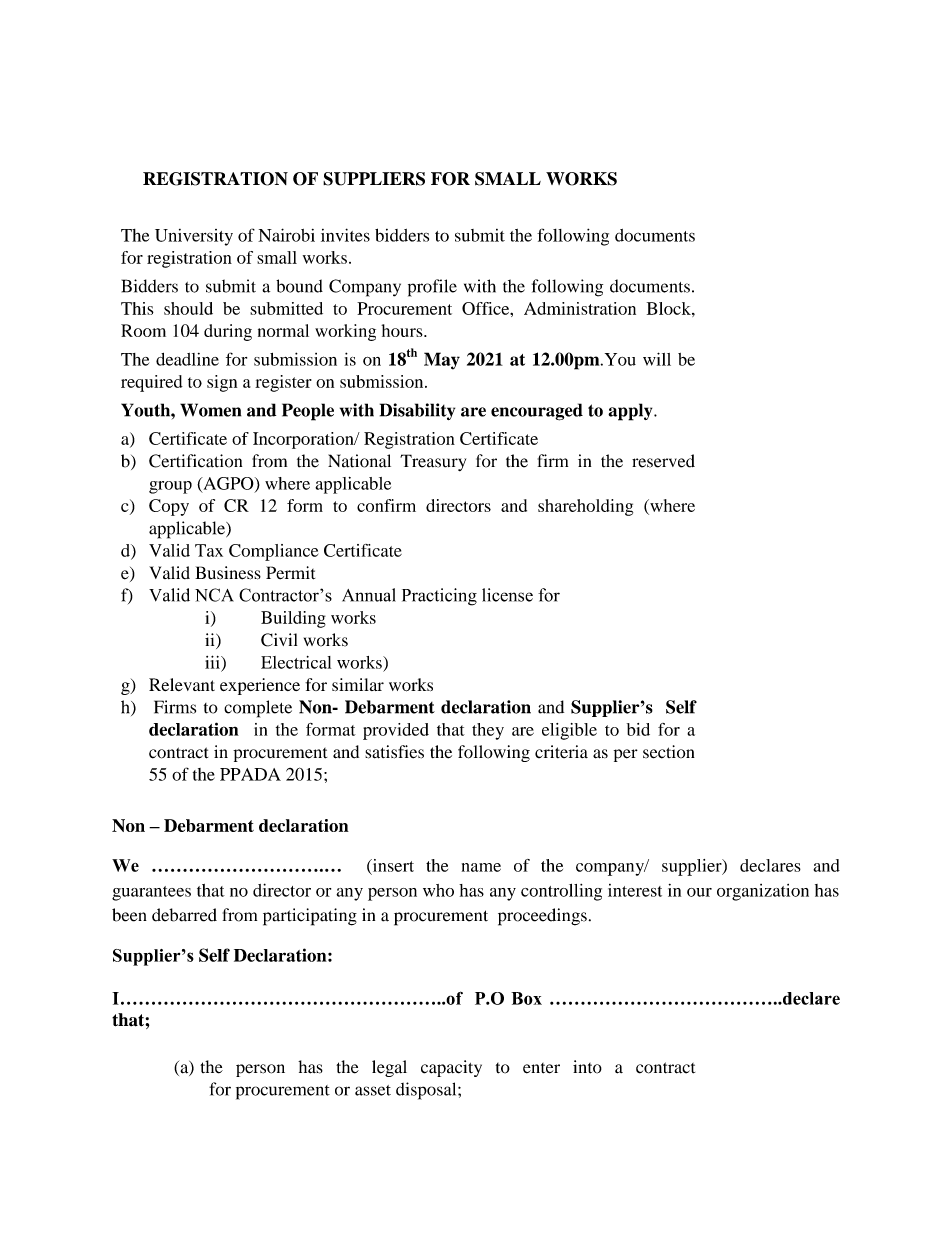  I want to click on Administration, so click(580, 308).
